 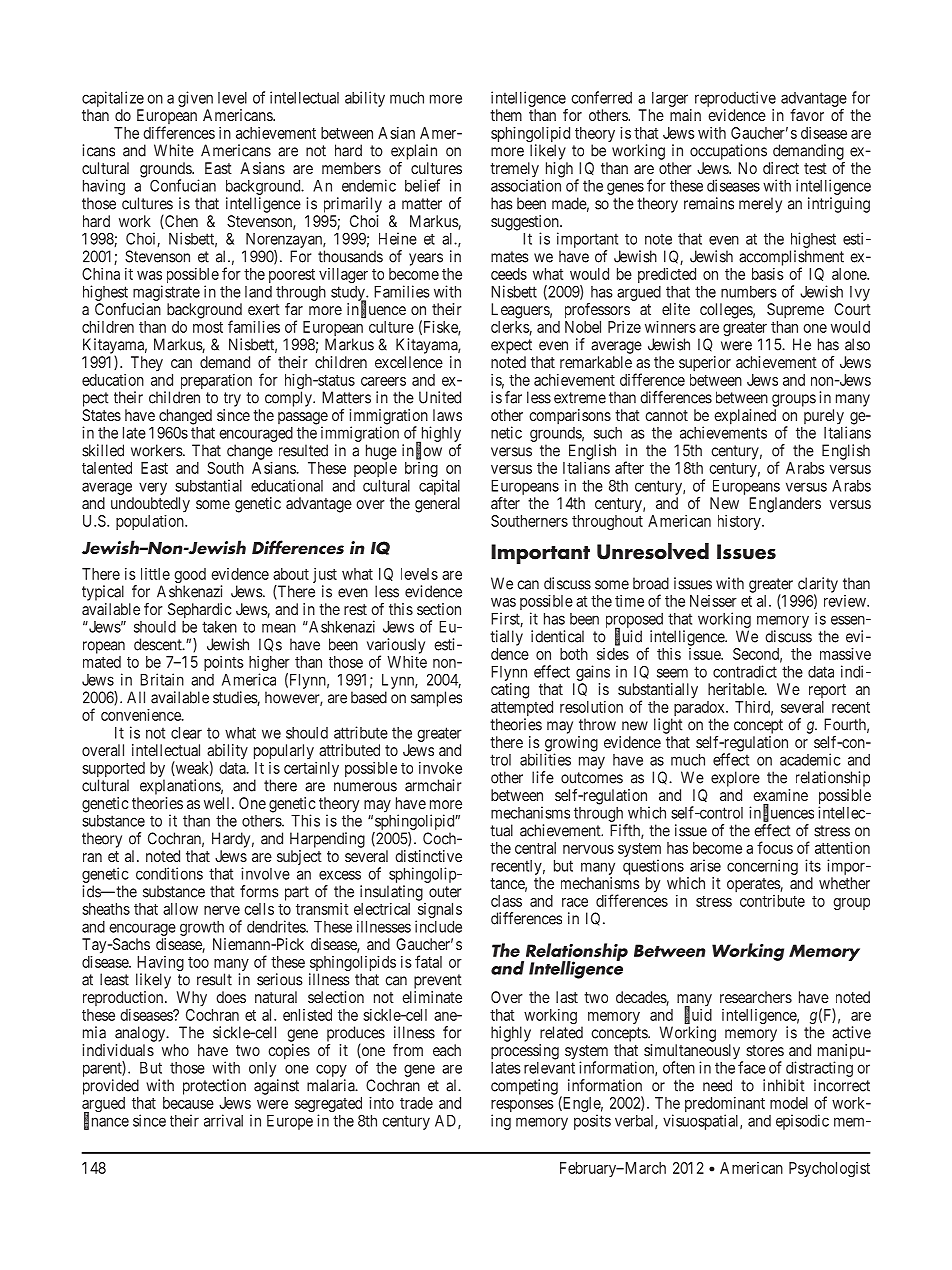 I want to click on purely, so click(x=824, y=416).
